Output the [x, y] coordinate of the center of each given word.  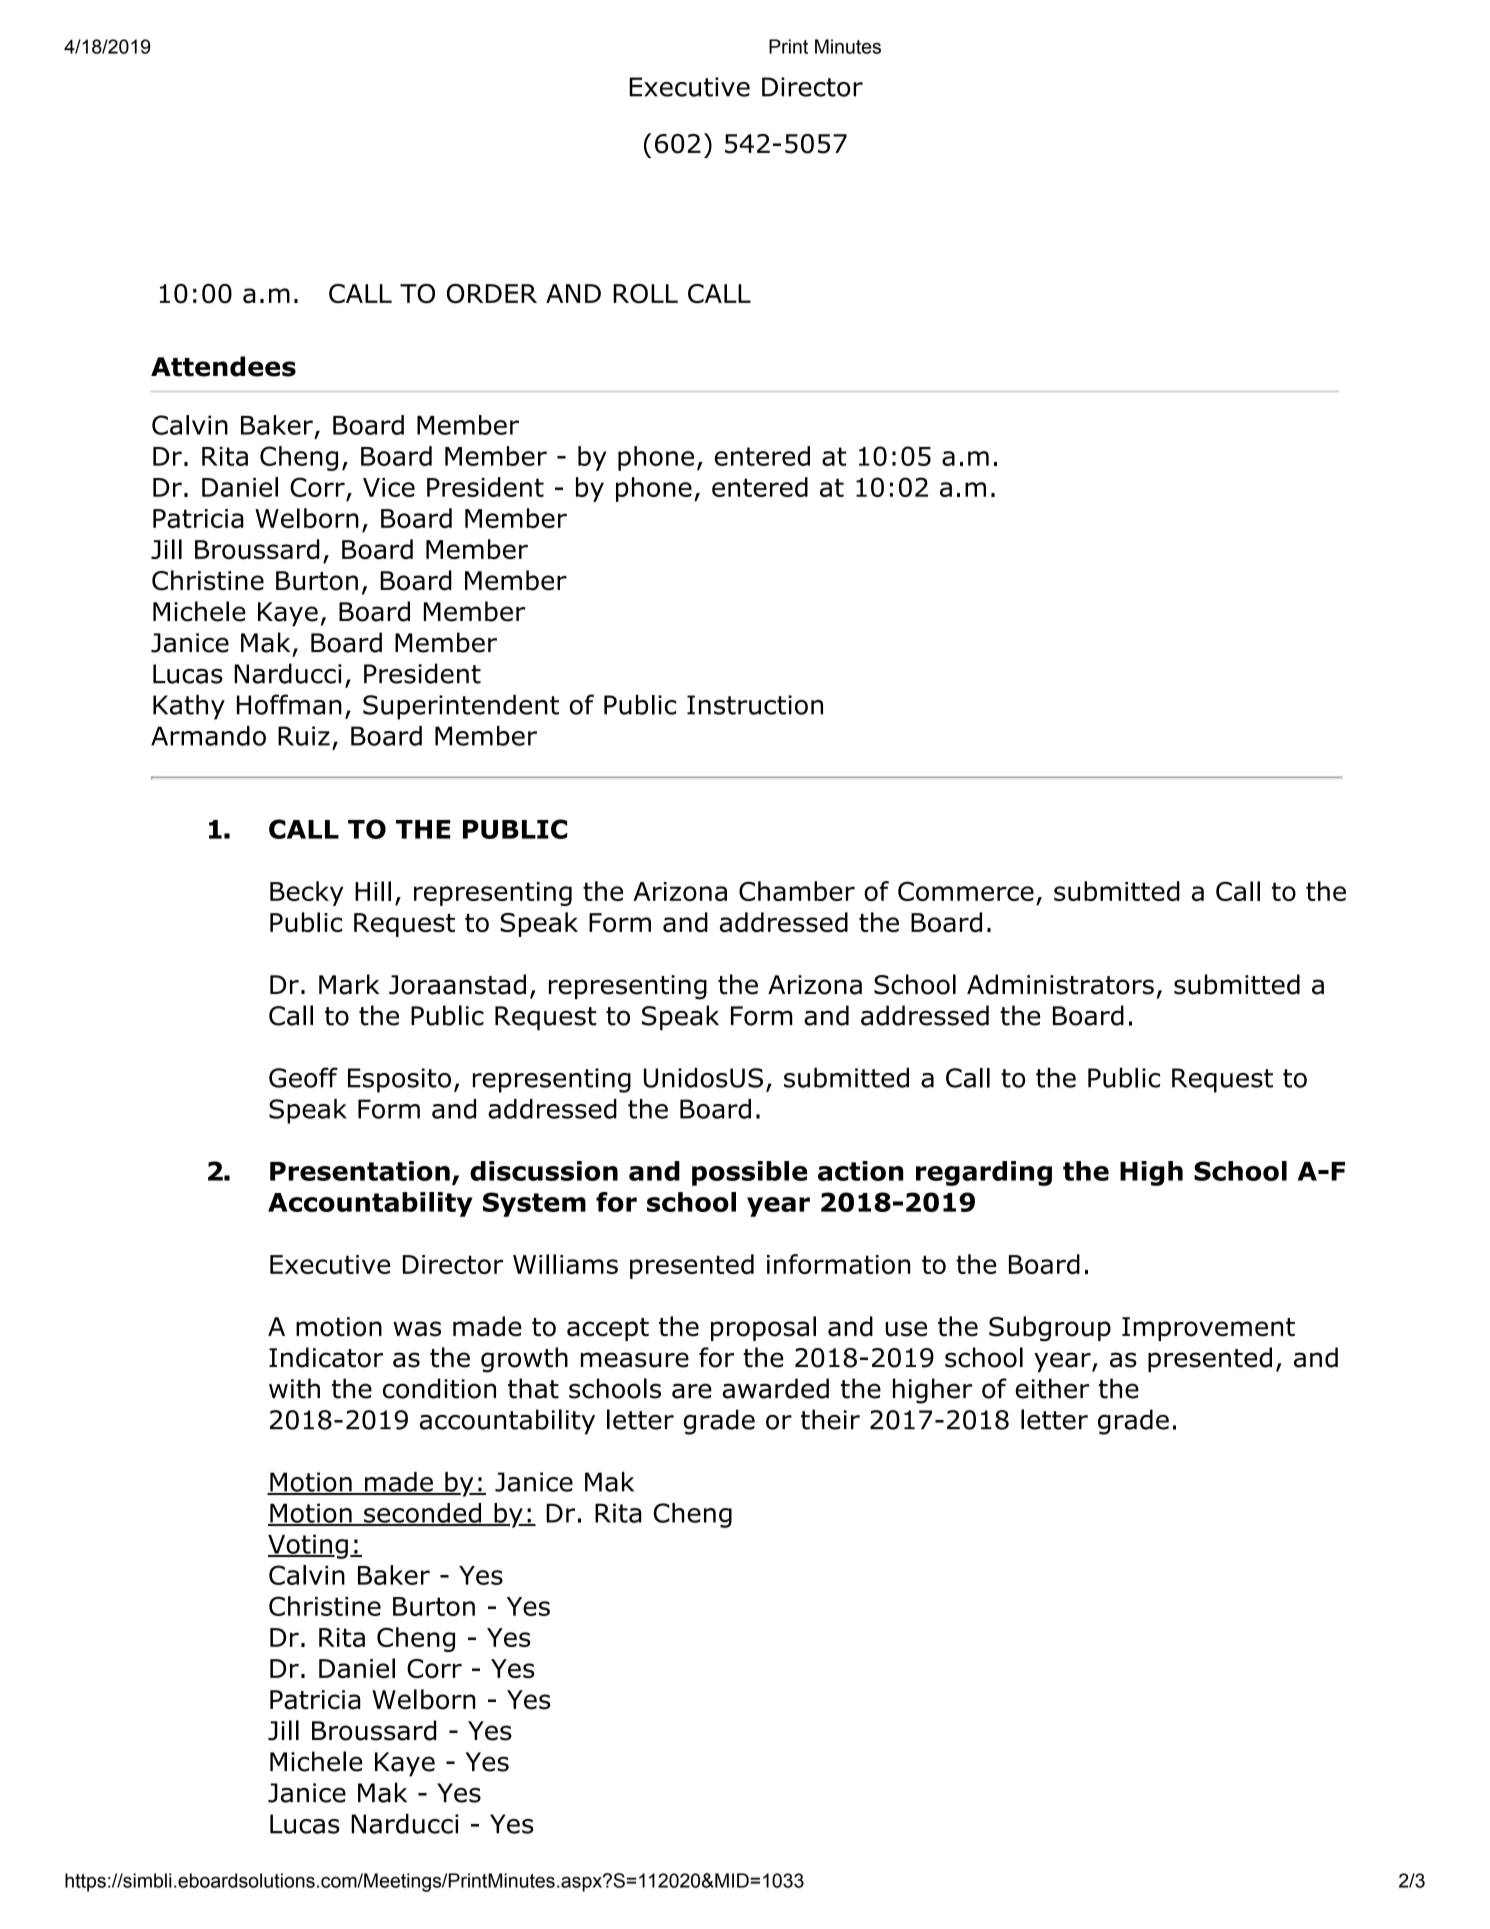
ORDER [492, 294]
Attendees [223, 366]
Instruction [755, 705]
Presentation [360, 1171]
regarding [984, 1173]
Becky [307, 893]
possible [749, 1173]
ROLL [645, 294]
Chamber [797, 891]
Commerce [966, 891]
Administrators [1060, 984]
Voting [308, 1546]
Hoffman [289, 704]
